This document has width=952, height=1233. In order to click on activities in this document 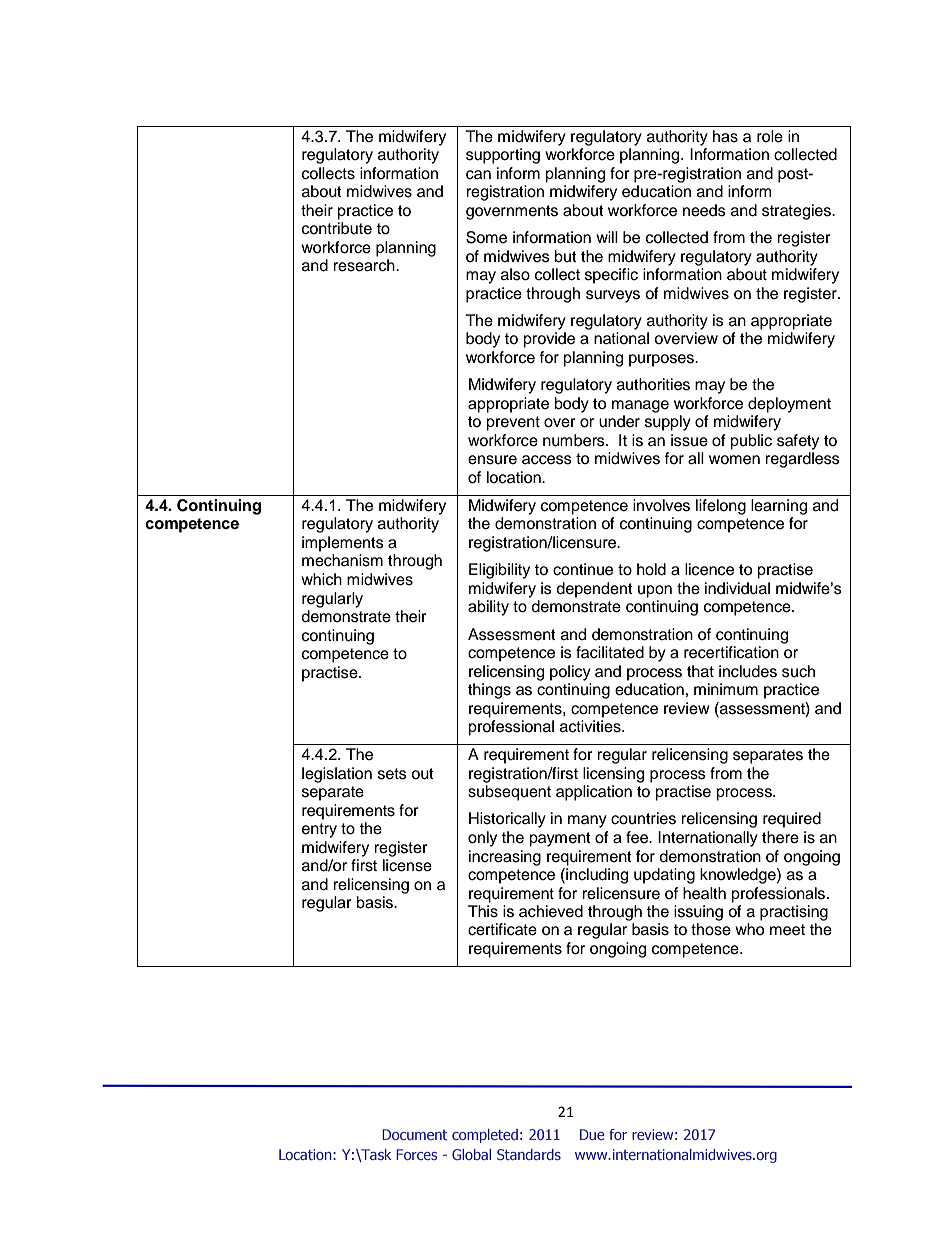, I will do `click(591, 726)`.
